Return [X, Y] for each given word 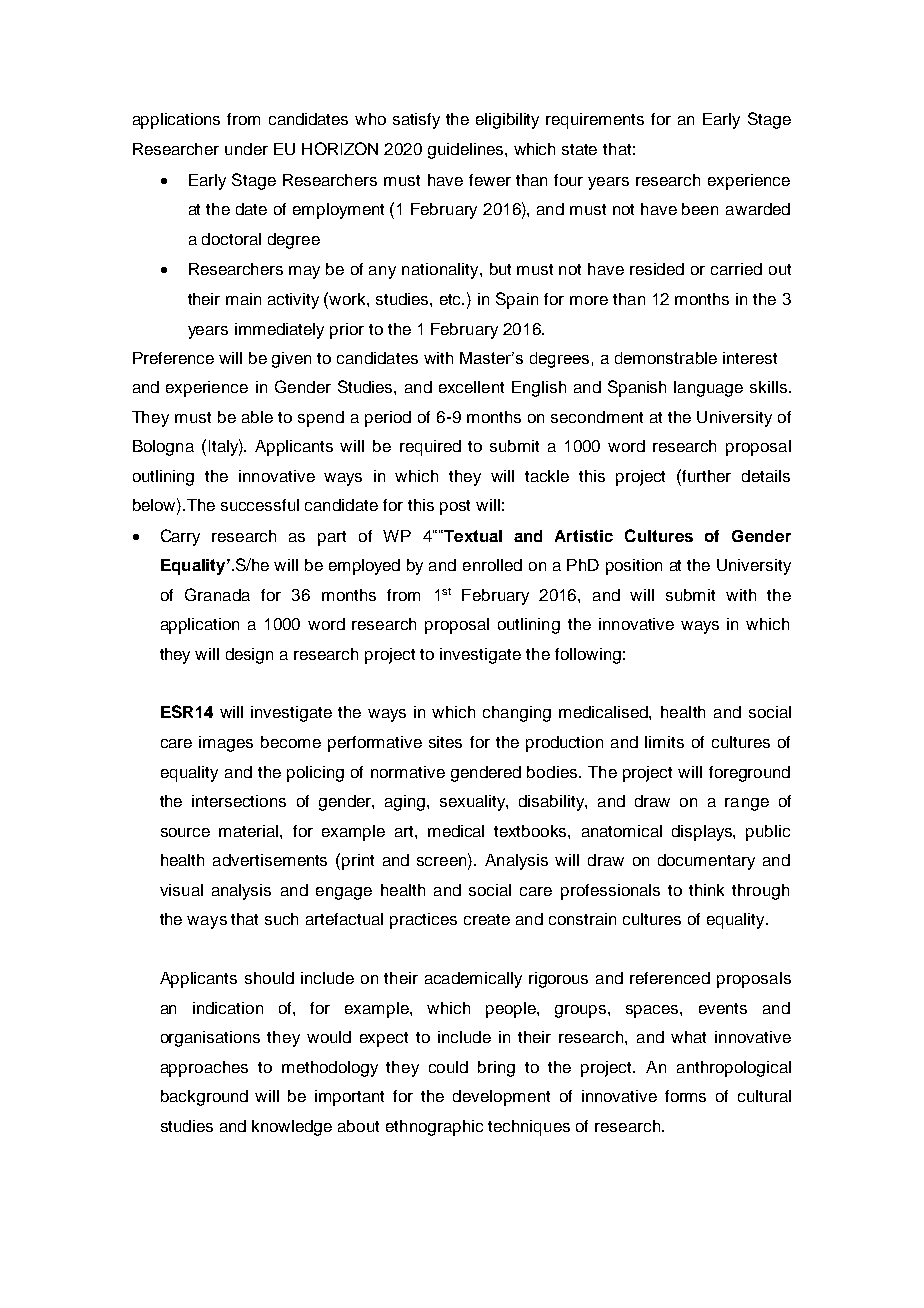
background [204, 1098]
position [634, 567]
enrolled [492, 565]
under [246, 149]
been [700, 209]
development [501, 1098]
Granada [217, 594]
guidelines [467, 151]
